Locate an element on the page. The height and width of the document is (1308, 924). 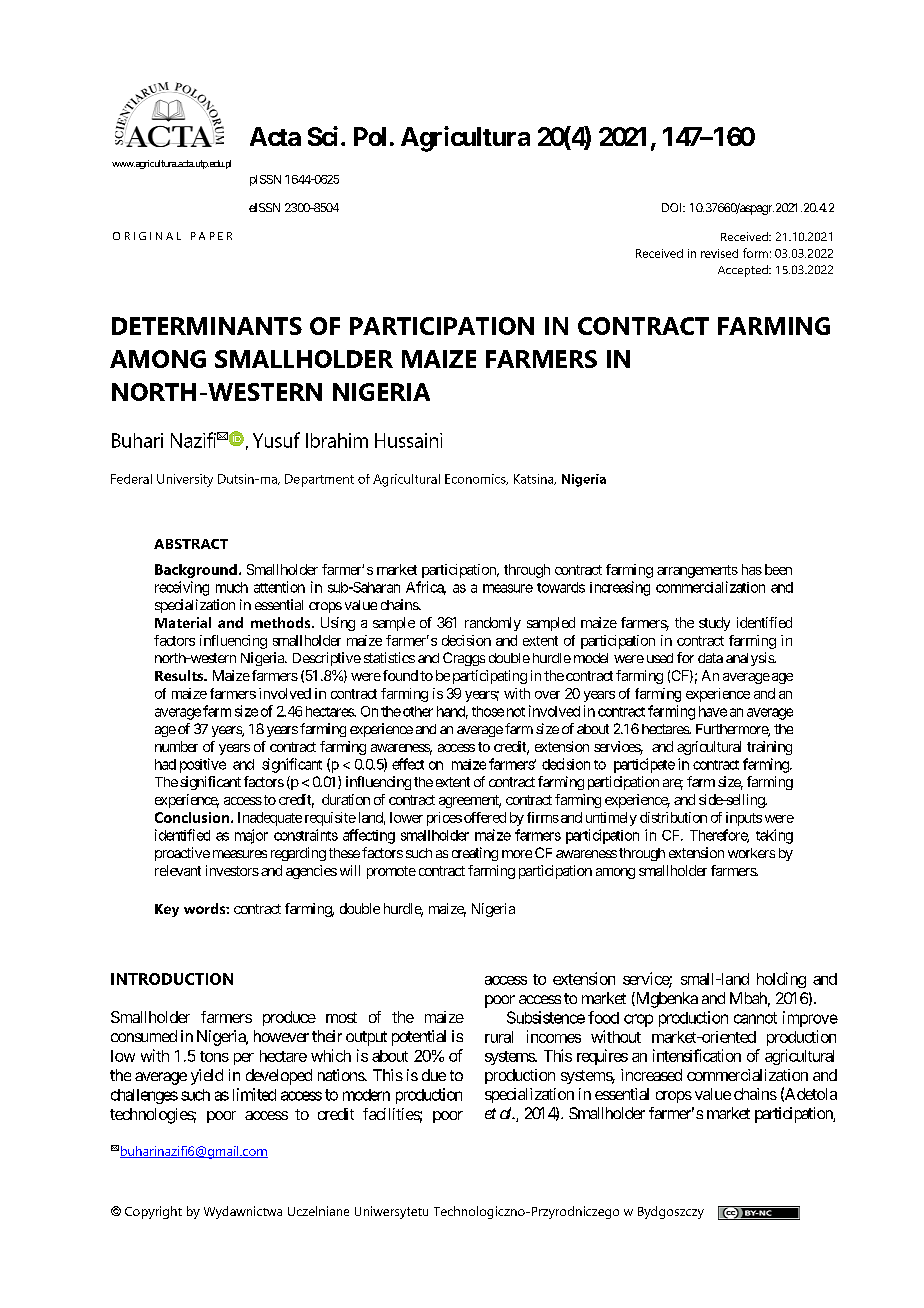
data is located at coordinates (710, 658).
